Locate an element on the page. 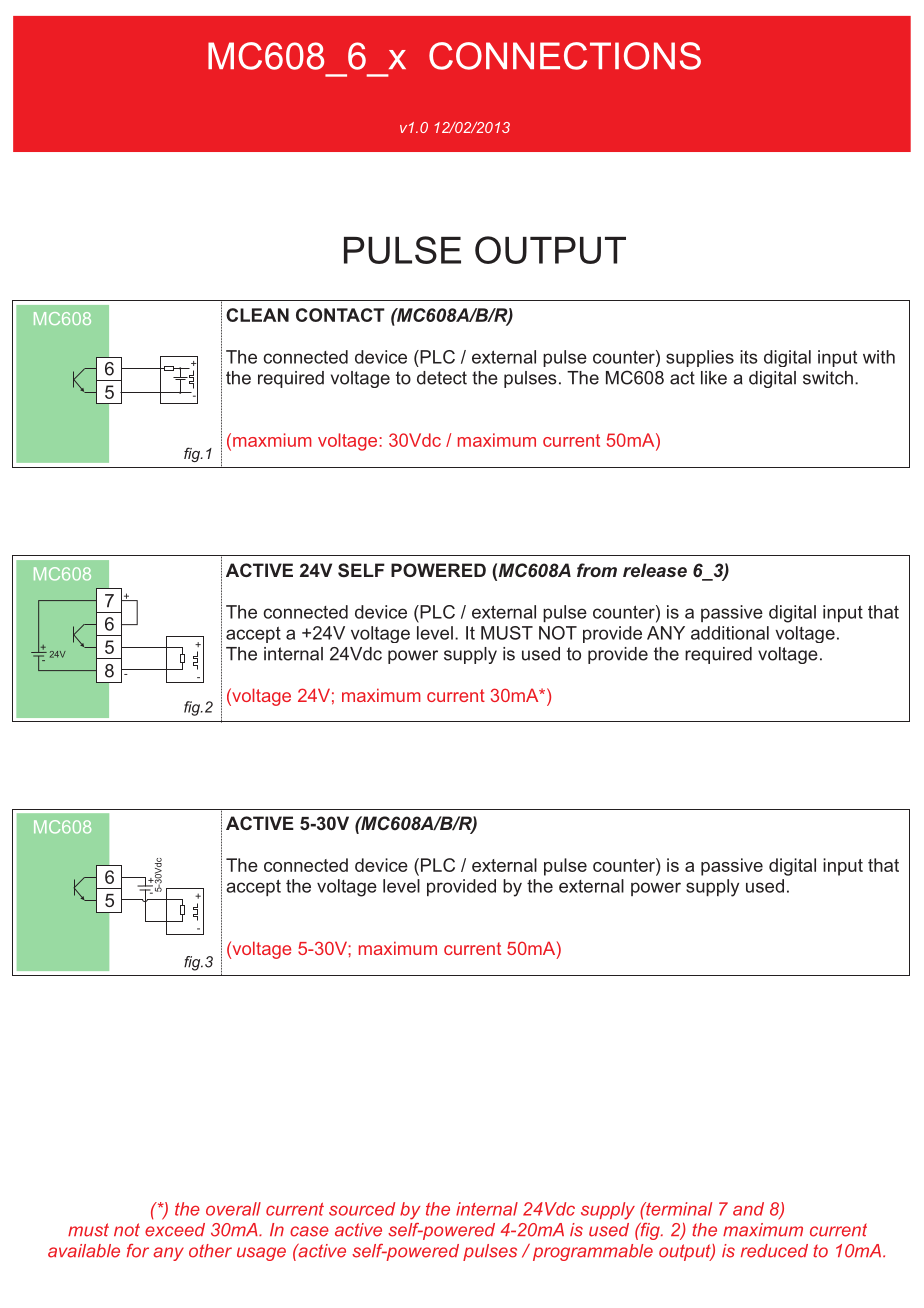  overall is located at coordinates (233, 1209).
